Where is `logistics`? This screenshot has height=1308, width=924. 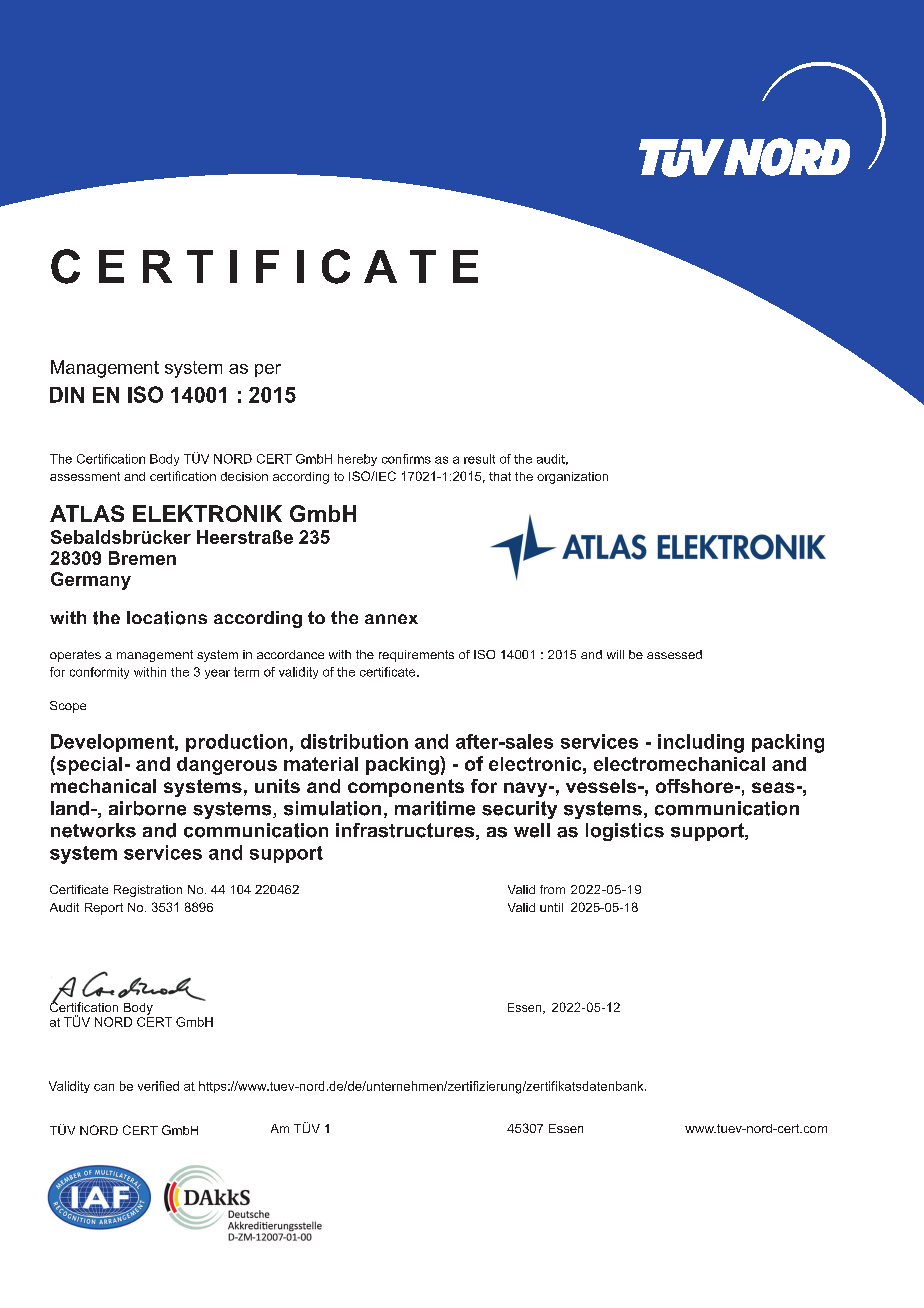 logistics is located at coordinates (625, 832).
